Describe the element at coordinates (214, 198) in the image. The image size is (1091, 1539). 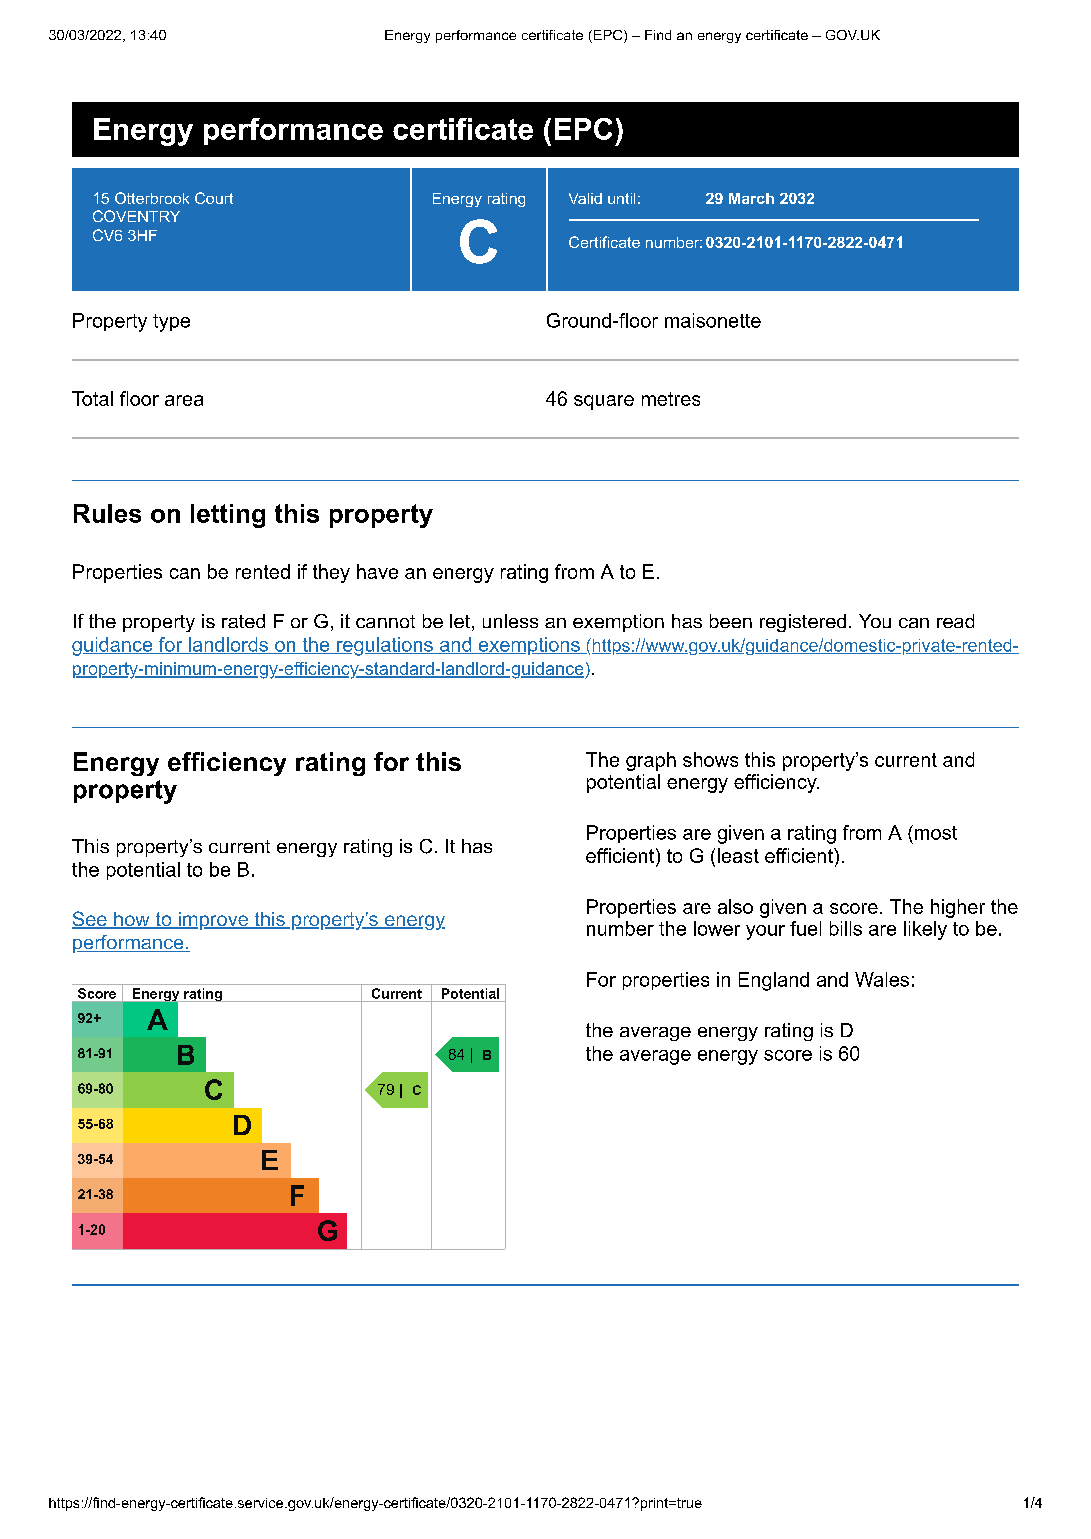
I see `Court` at that location.
